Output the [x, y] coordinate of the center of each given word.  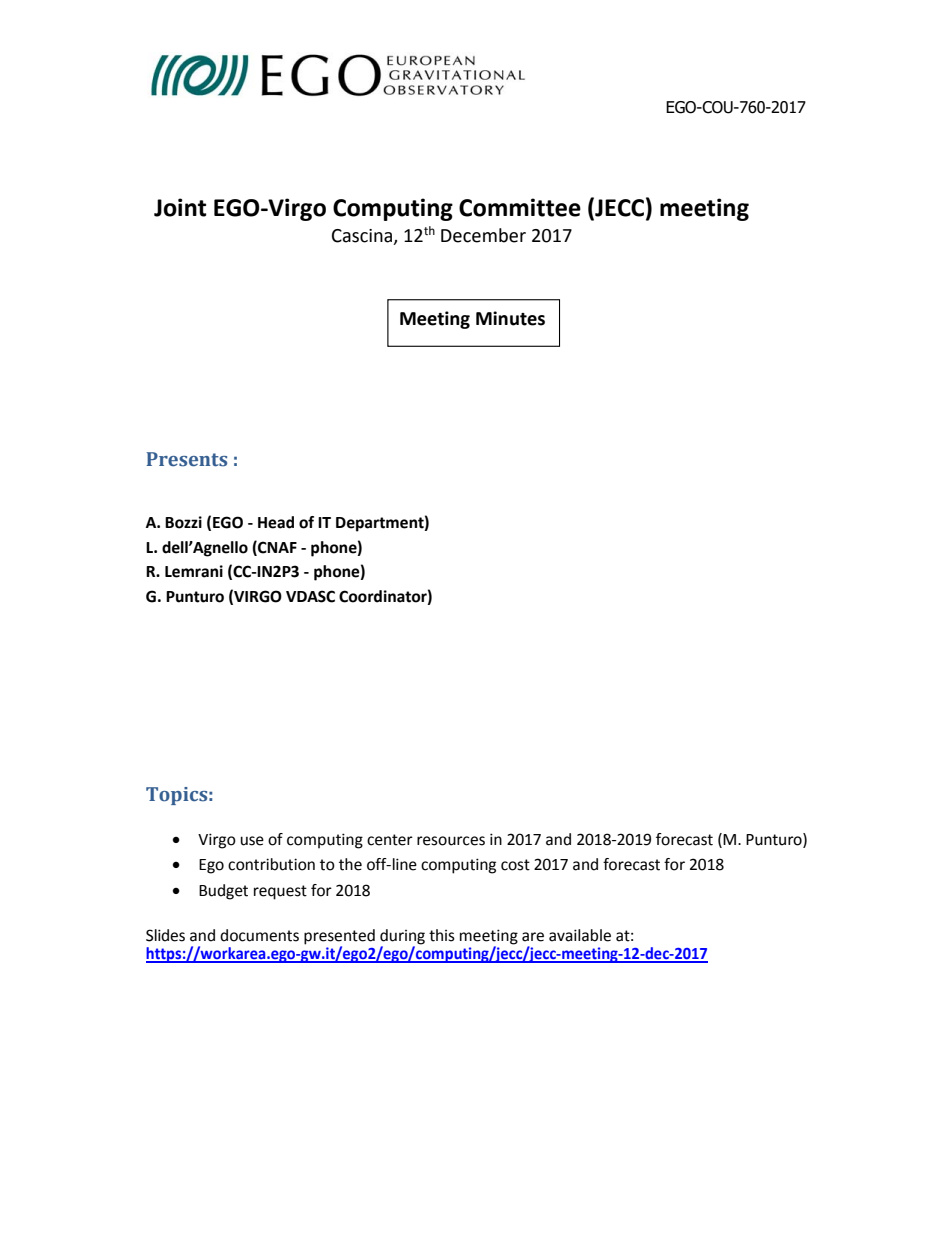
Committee [520, 207]
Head [276, 522]
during [402, 938]
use [252, 841]
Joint [180, 207]
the [350, 864]
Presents [186, 459]
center [390, 840]
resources [451, 841]
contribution [271, 864]
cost [515, 865]
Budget [223, 892]
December [483, 235]
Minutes [510, 318]
